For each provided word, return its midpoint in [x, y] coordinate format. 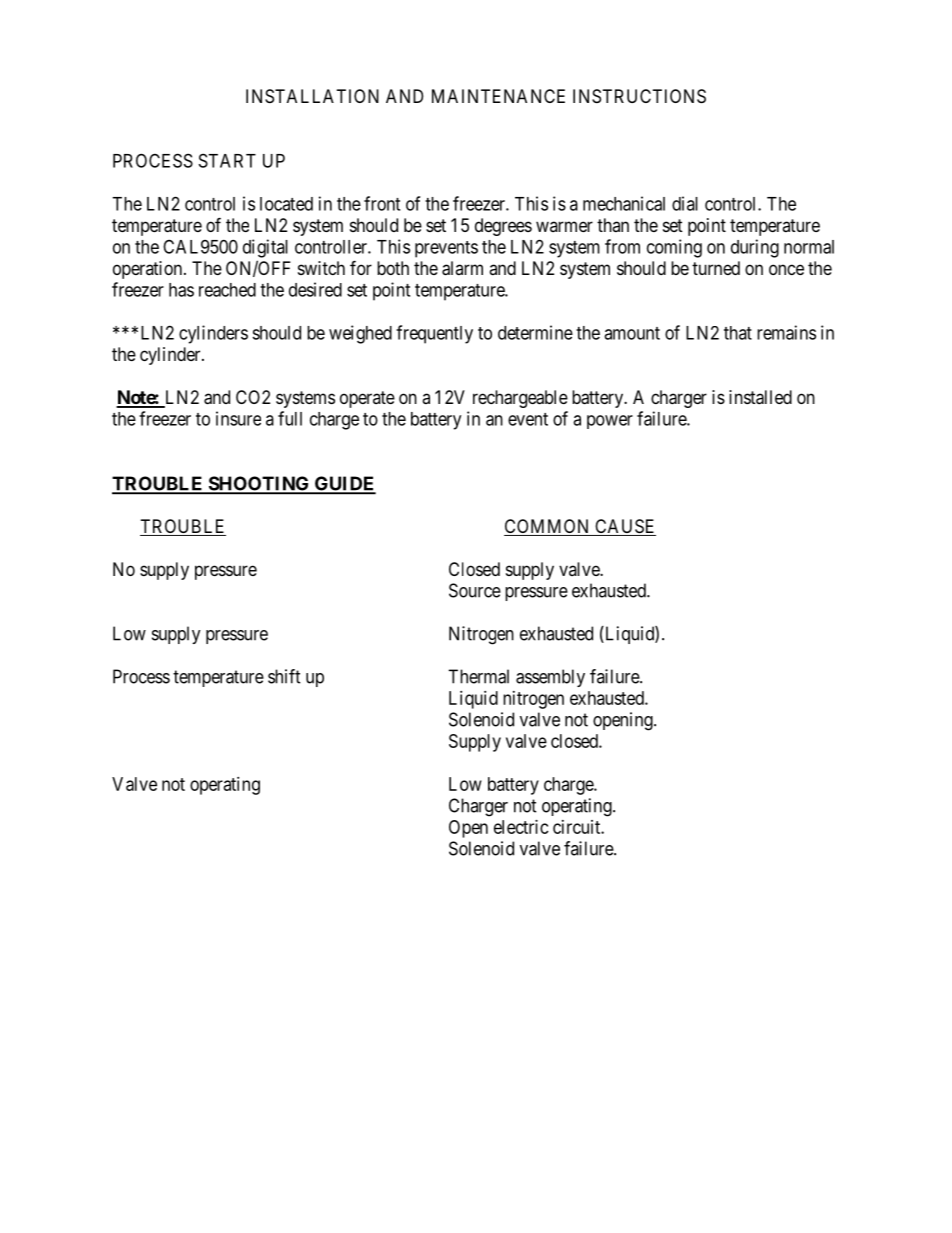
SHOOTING [259, 484]
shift [284, 676]
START [227, 160]
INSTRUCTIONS [639, 96]
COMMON [548, 527]
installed [760, 397]
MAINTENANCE [498, 96]
